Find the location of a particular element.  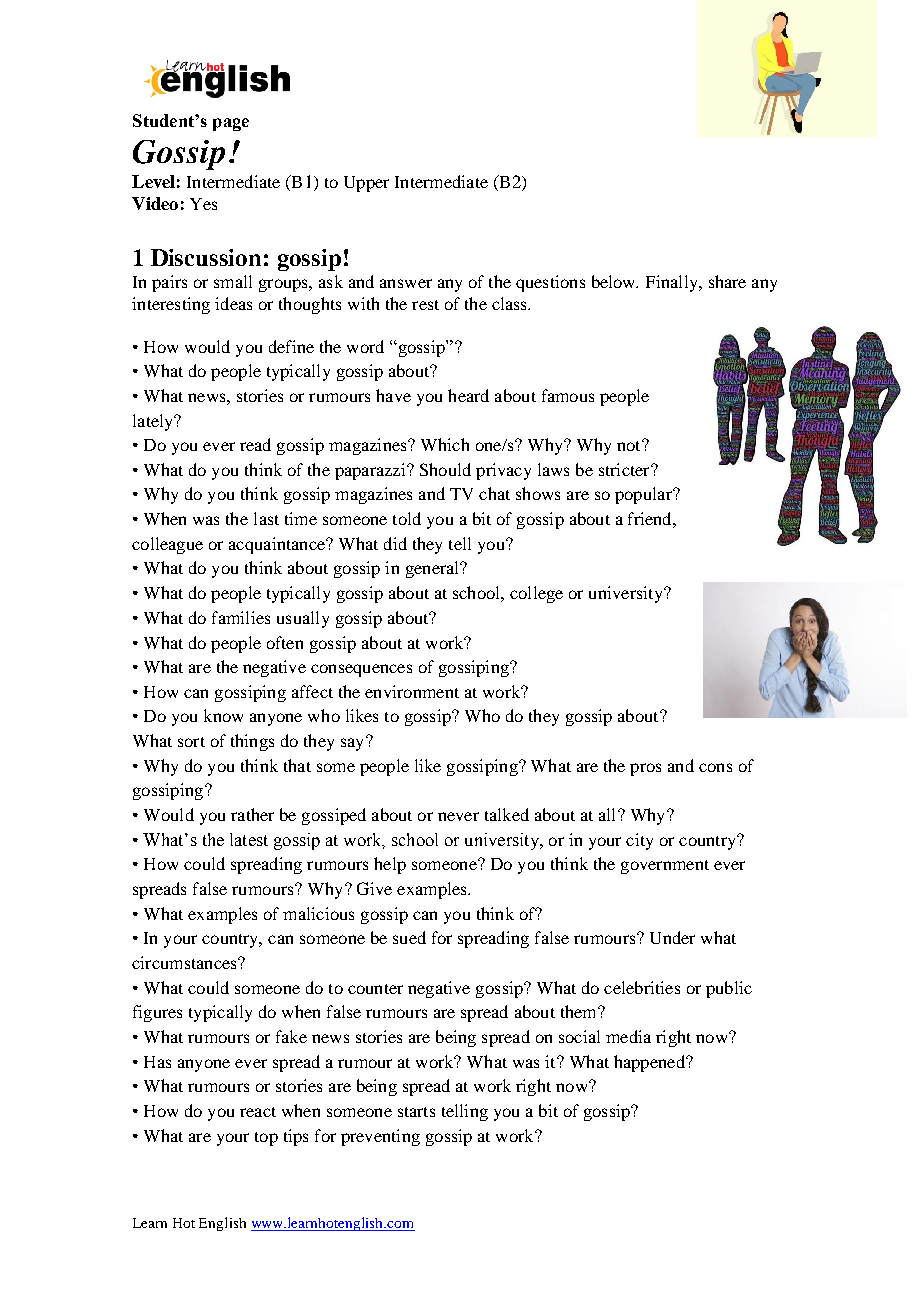

Finally is located at coordinates (673, 283).
